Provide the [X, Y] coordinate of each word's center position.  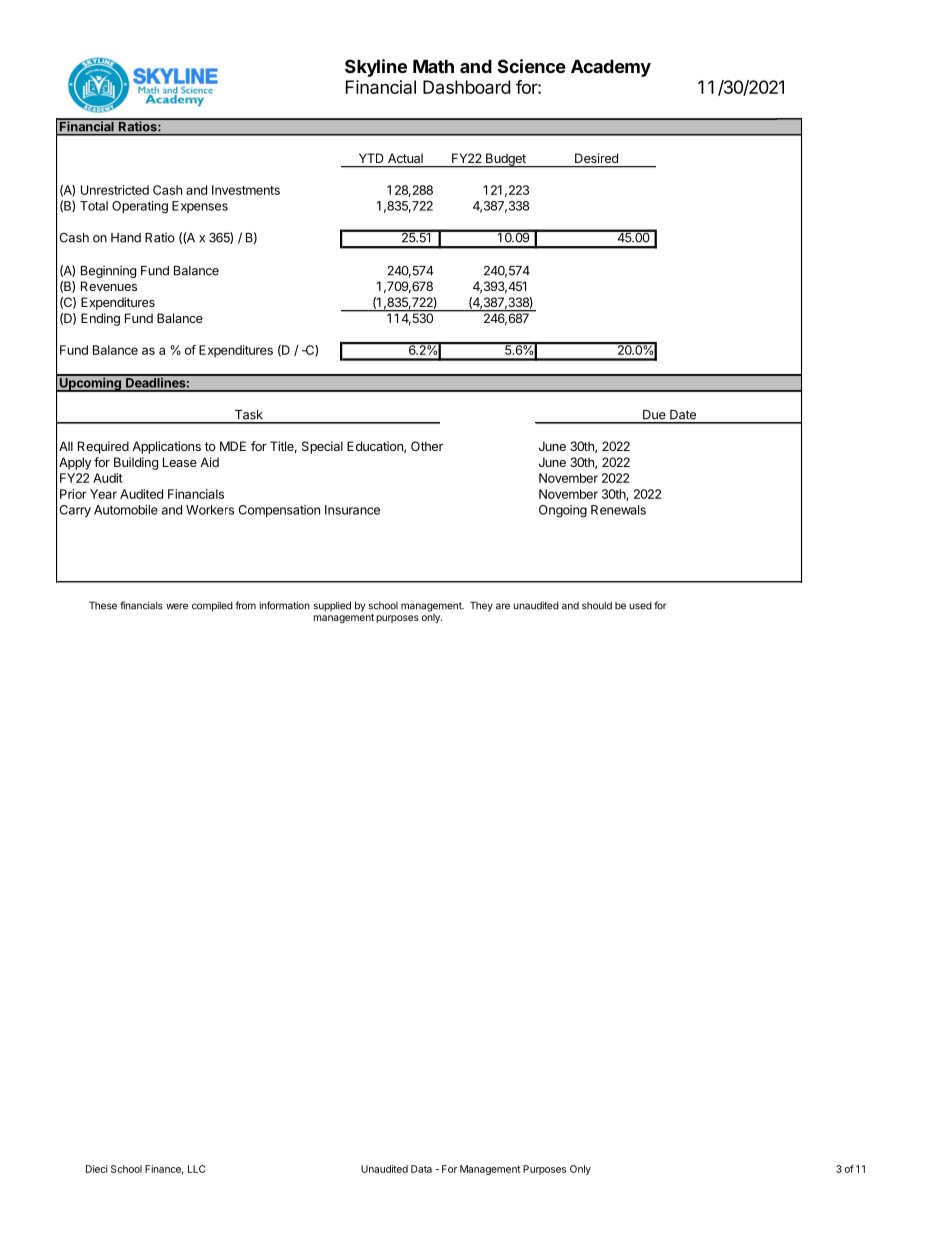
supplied [332, 606]
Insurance [352, 510]
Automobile [126, 510]
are [503, 606]
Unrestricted [115, 190]
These [103, 605]
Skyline [376, 68]
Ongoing [563, 511]
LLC [197, 1169]
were [177, 606]
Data [421, 1169]
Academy [611, 68]
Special [322, 447]
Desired [596, 158]
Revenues [109, 286]
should [597, 606]
